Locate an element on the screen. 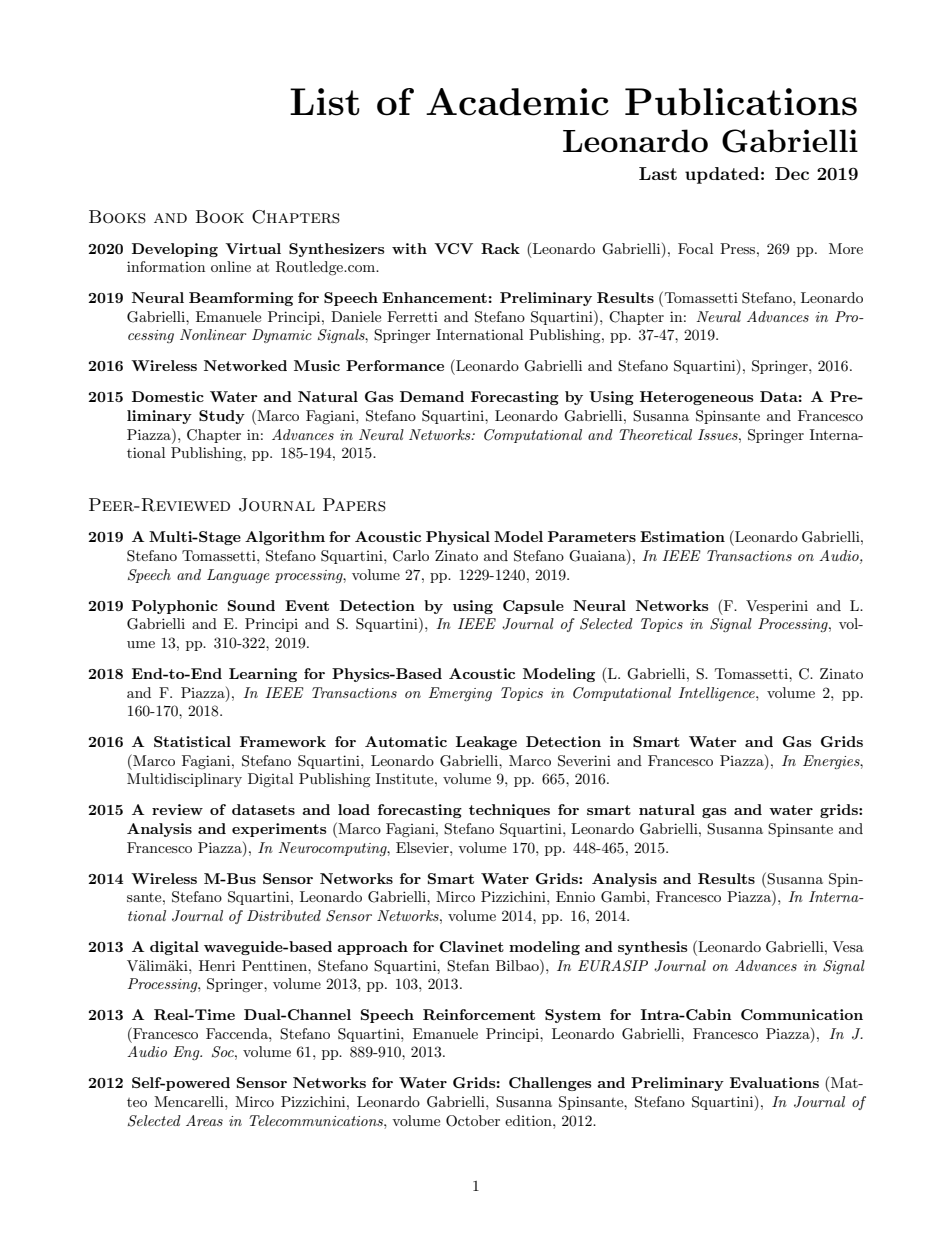 Image resolution: width=952 pixels, height=1233 pixels. Framework is located at coordinates (283, 741).
